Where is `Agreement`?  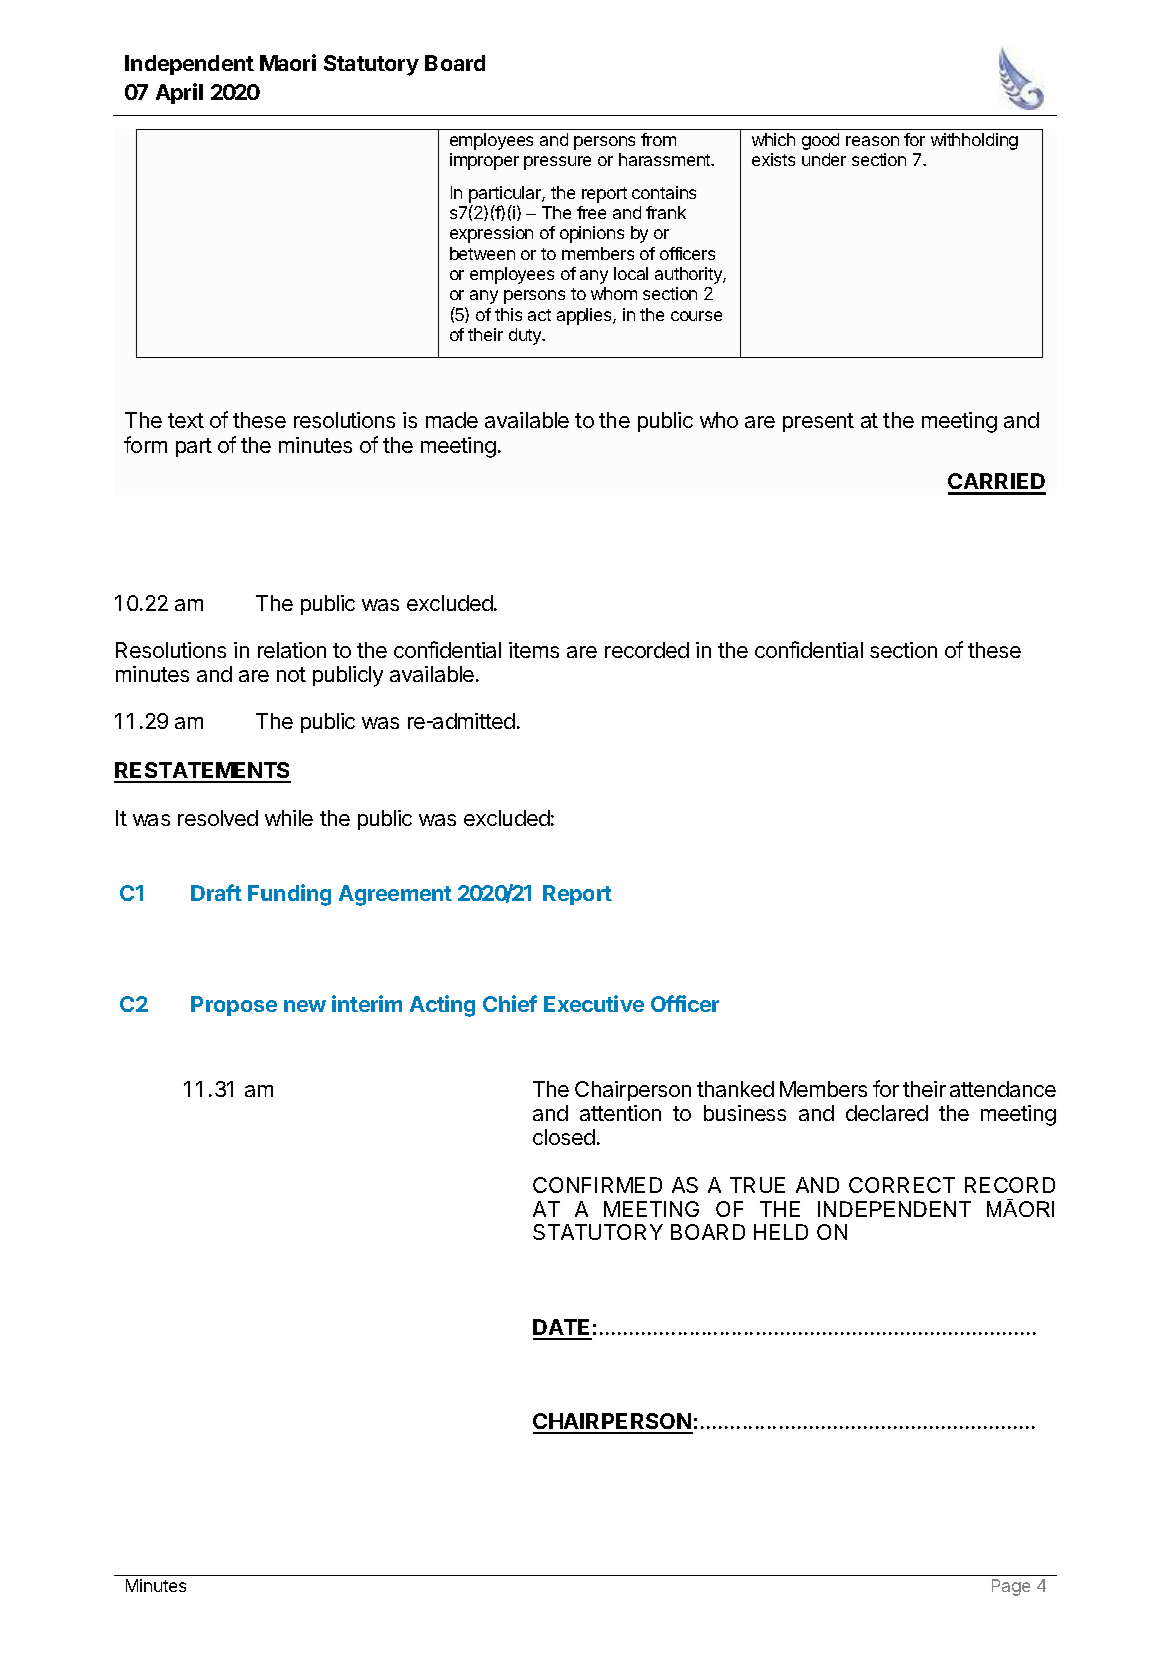
Agreement is located at coordinates (395, 895).
